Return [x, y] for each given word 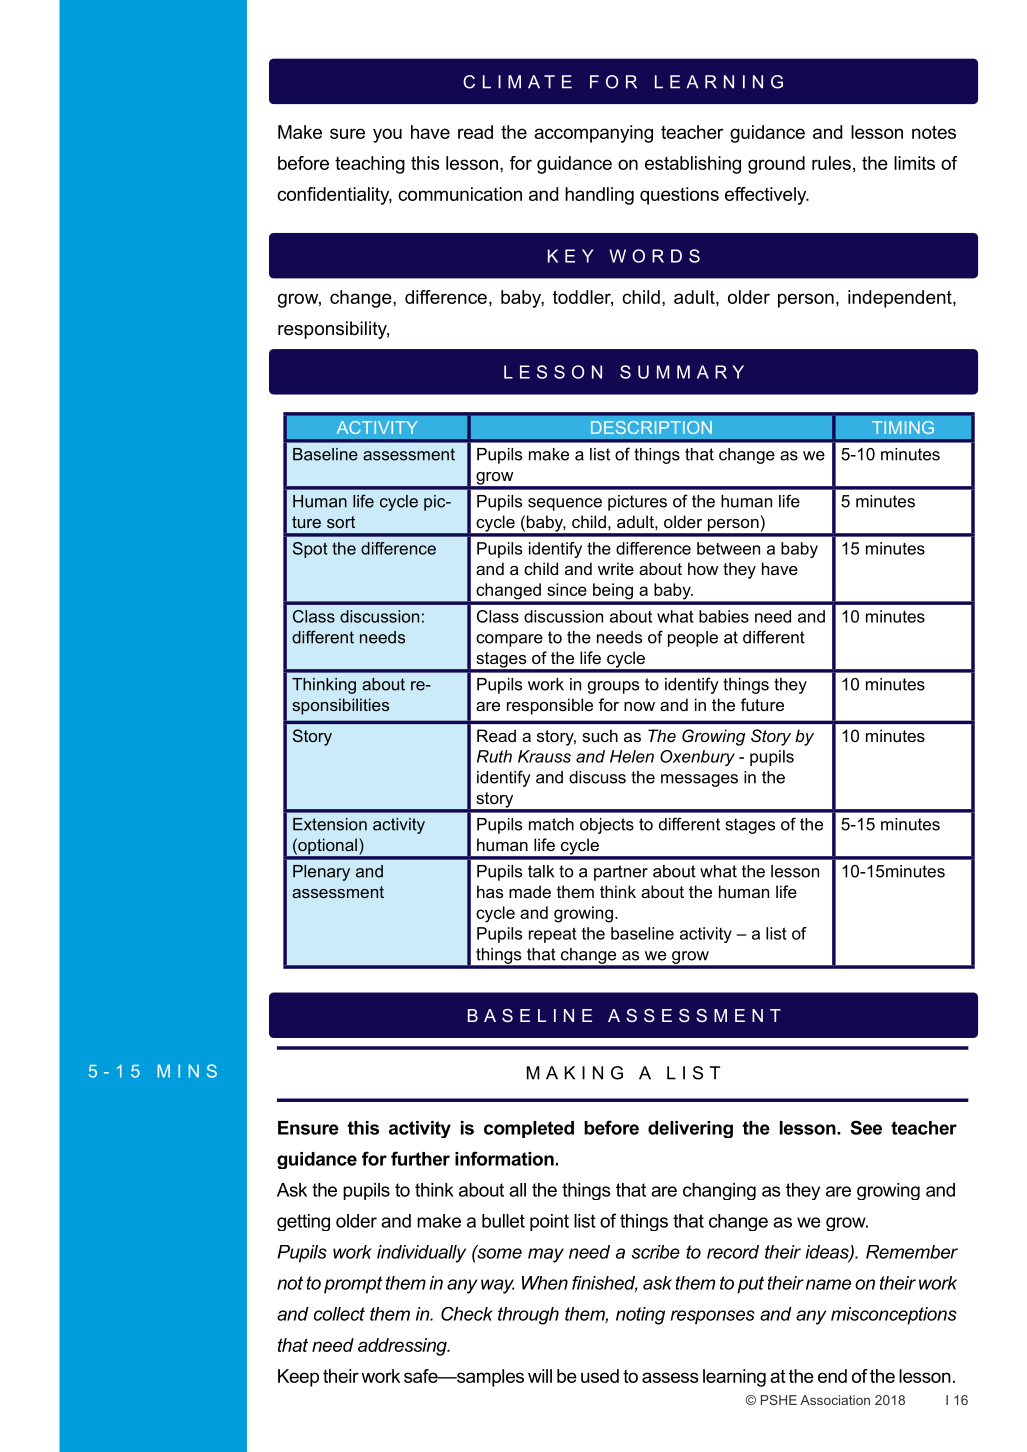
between [728, 548]
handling [599, 196]
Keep [298, 1378]
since [567, 589]
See [866, 1127]
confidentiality [334, 196]
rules [831, 163]
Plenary [321, 873]
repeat [553, 935]
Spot [310, 550]
